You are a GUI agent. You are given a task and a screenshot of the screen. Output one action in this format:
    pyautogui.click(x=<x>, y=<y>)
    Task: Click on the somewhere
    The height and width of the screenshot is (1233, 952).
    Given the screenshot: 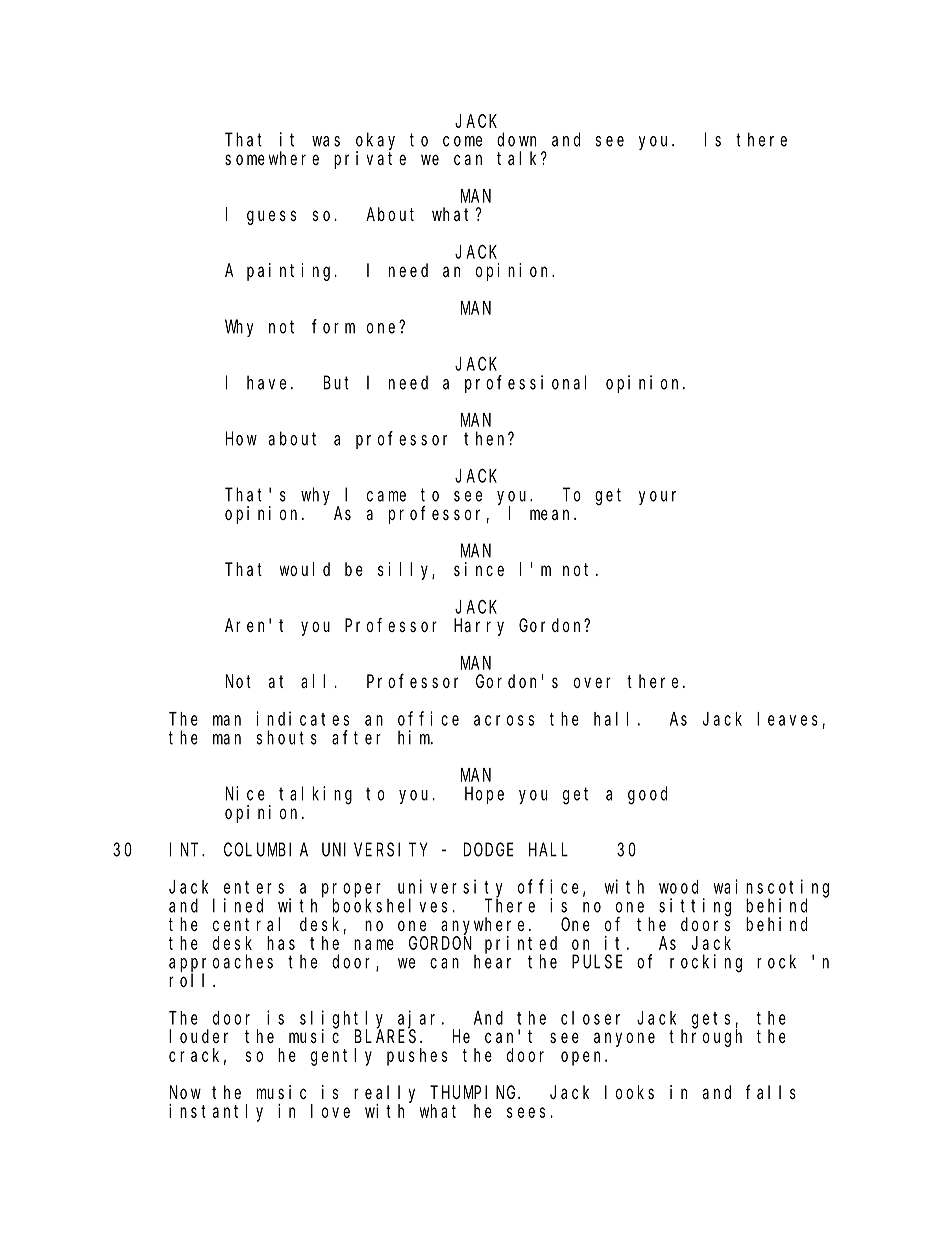 What is the action you would take?
    pyautogui.click(x=272, y=158)
